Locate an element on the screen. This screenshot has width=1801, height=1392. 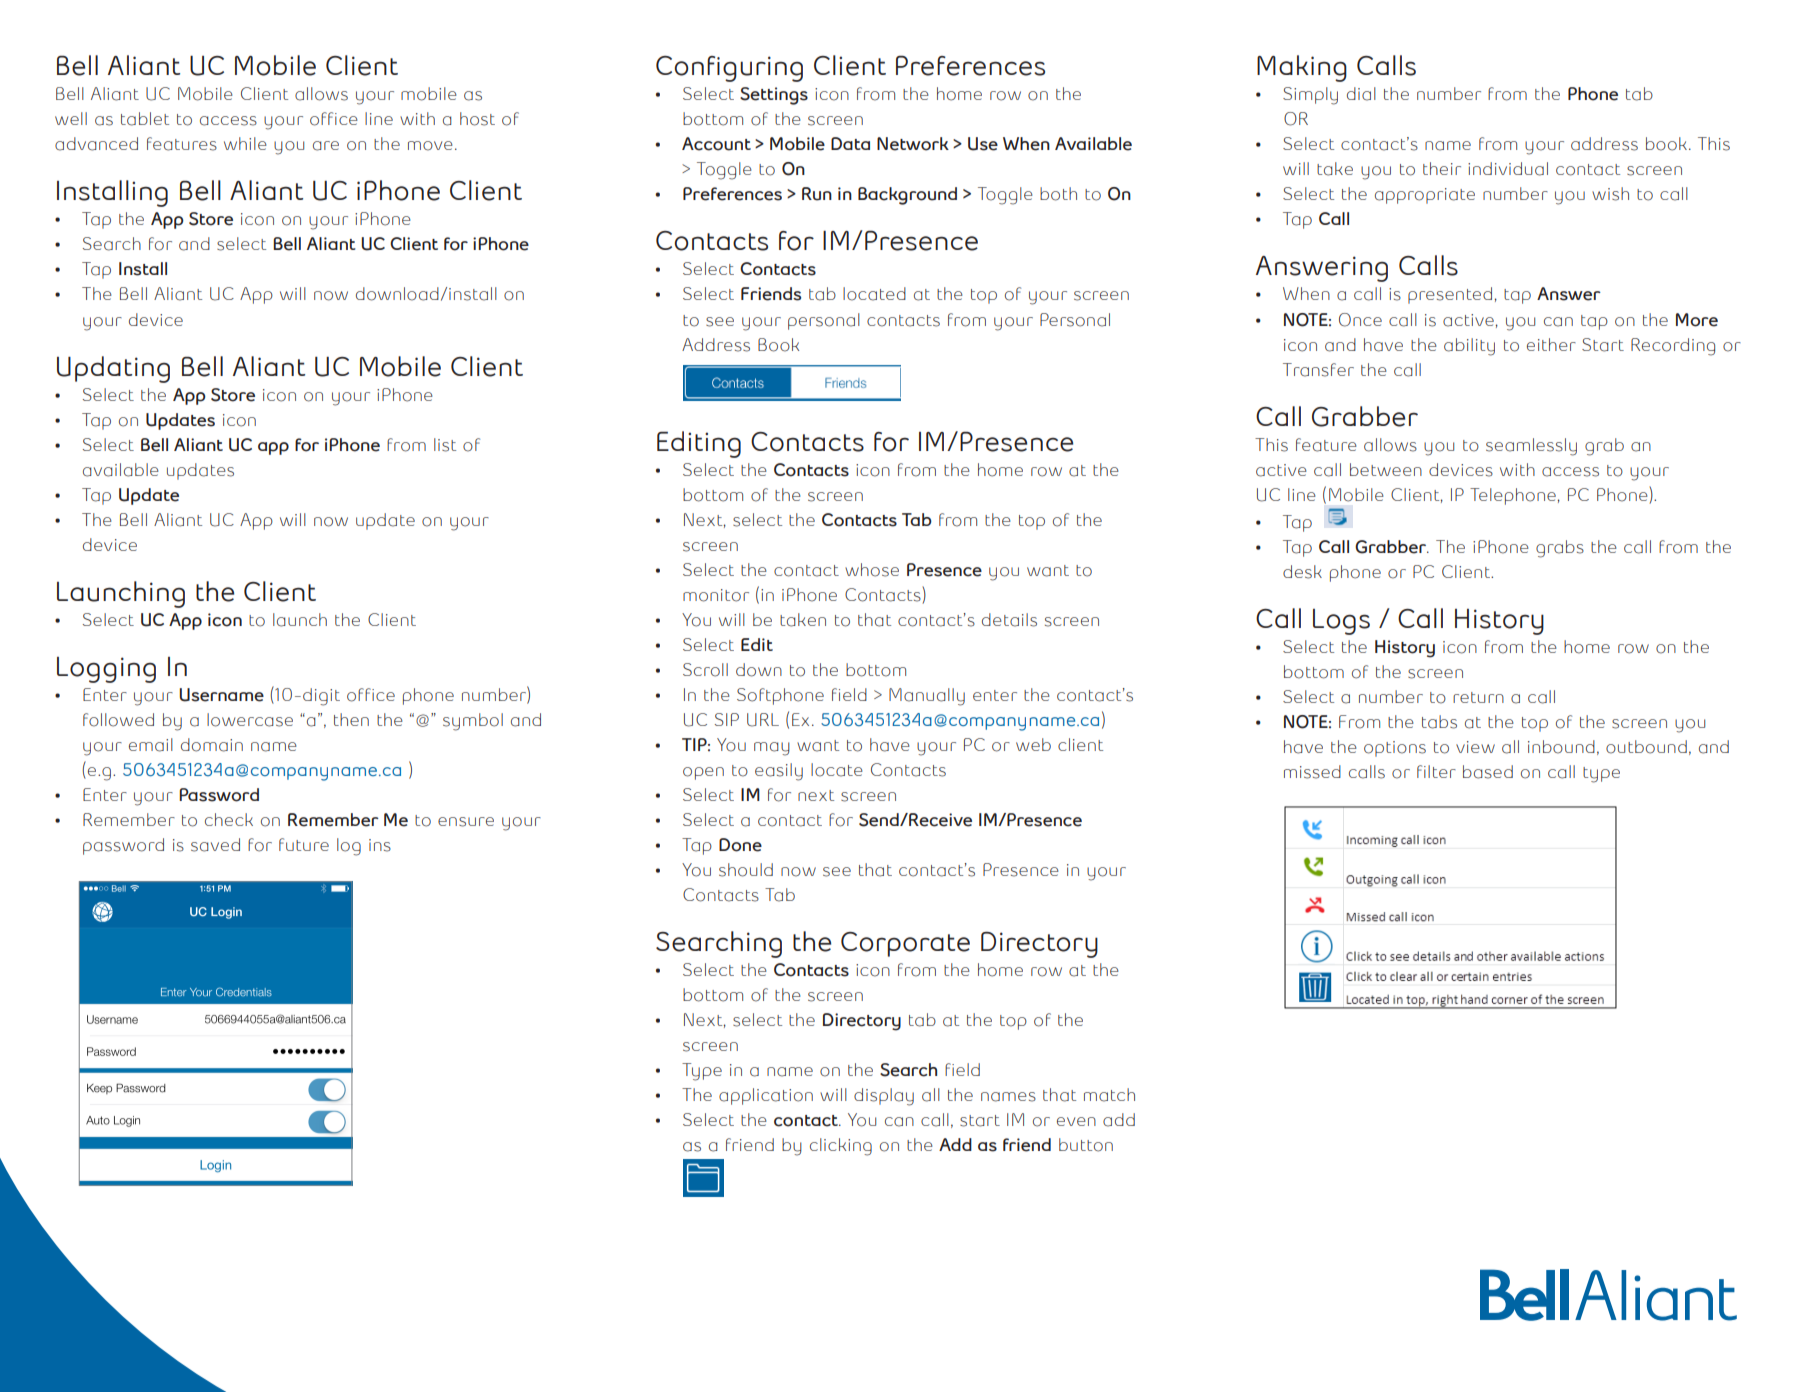
seamlessly is located at coordinates (1531, 447).
